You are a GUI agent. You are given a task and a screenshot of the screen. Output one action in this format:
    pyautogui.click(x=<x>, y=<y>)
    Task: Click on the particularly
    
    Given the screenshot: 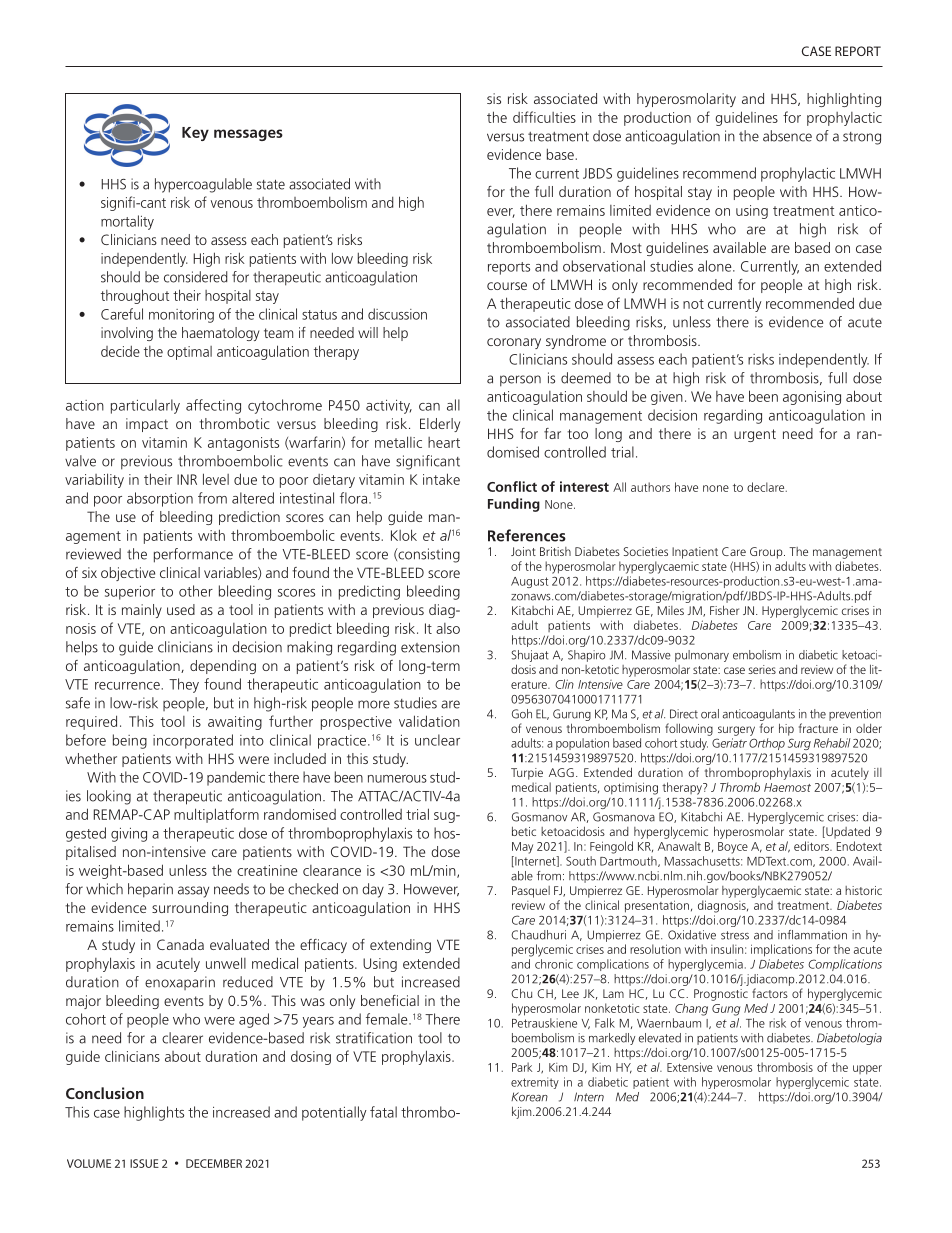 What is the action you would take?
    pyautogui.click(x=145, y=406)
